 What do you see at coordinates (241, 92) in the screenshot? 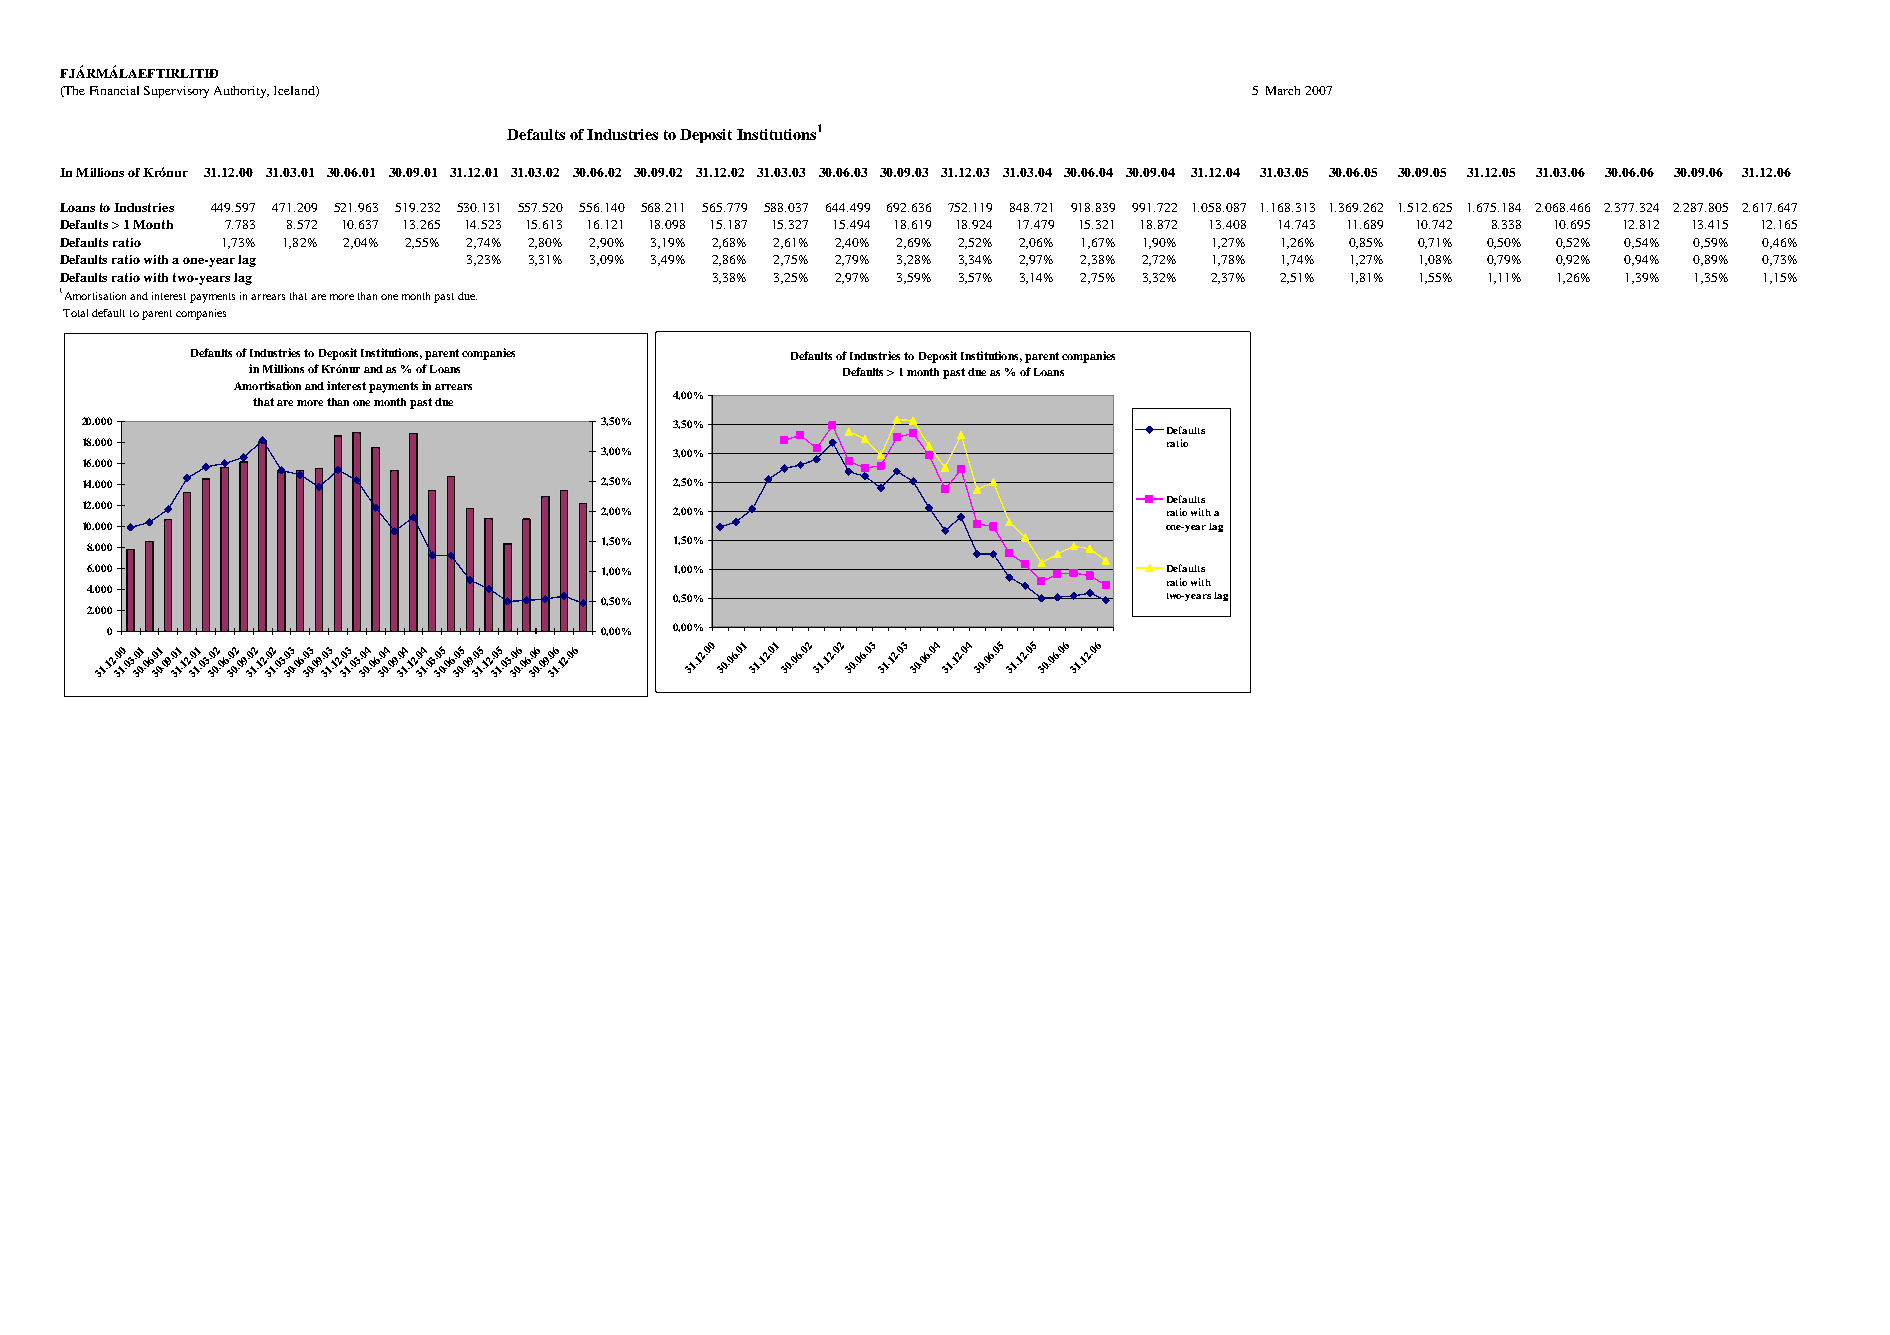
I see `Authority` at bounding box center [241, 92].
